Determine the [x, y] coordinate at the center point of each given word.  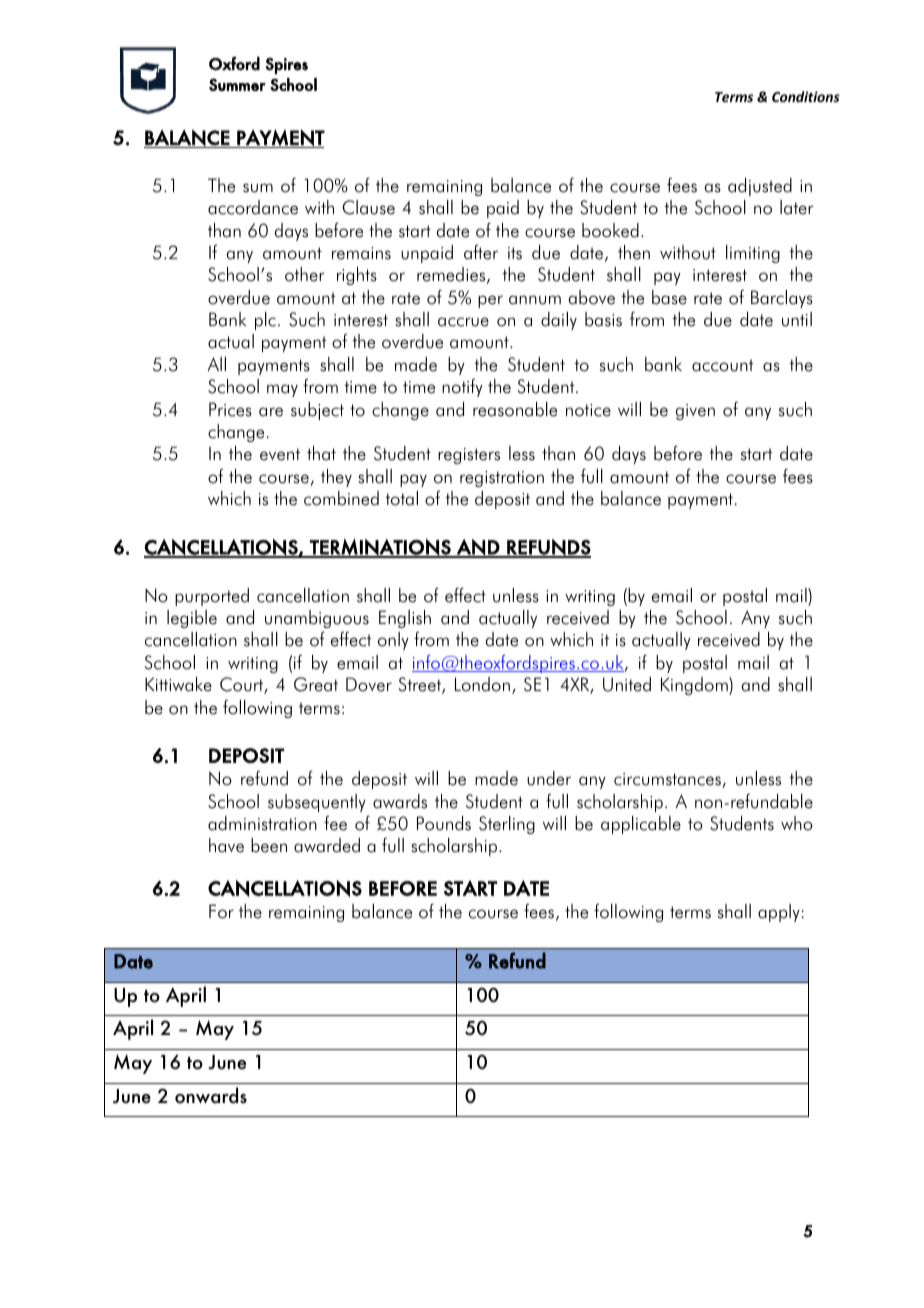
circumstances [668, 780]
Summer [237, 84]
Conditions [806, 96]
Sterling [507, 825]
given [695, 412]
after [481, 252]
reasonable [515, 409]
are [271, 412]
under [549, 778]
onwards [211, 1095]
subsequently [317, 803]
